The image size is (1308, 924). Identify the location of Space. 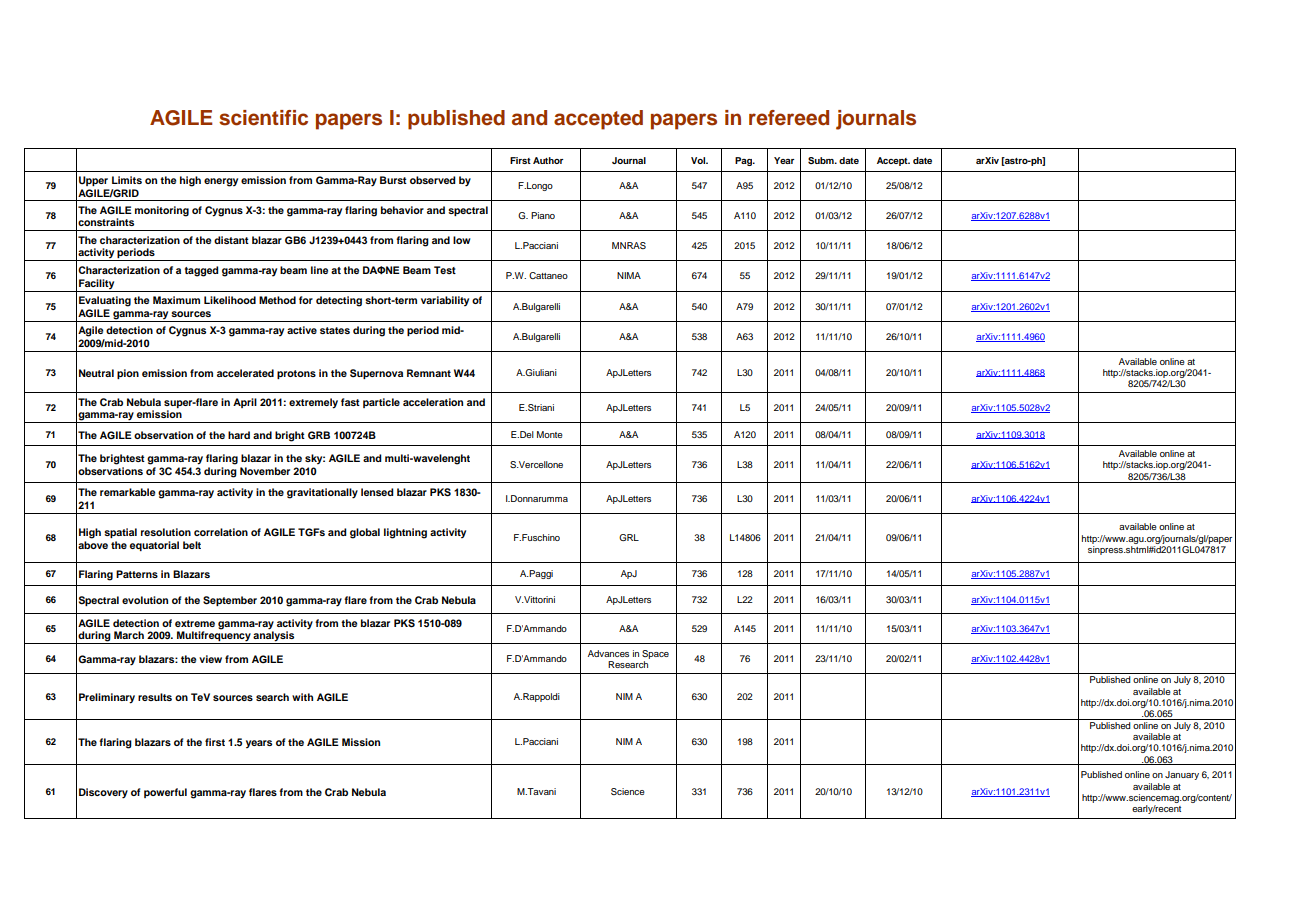
(655, 654).
